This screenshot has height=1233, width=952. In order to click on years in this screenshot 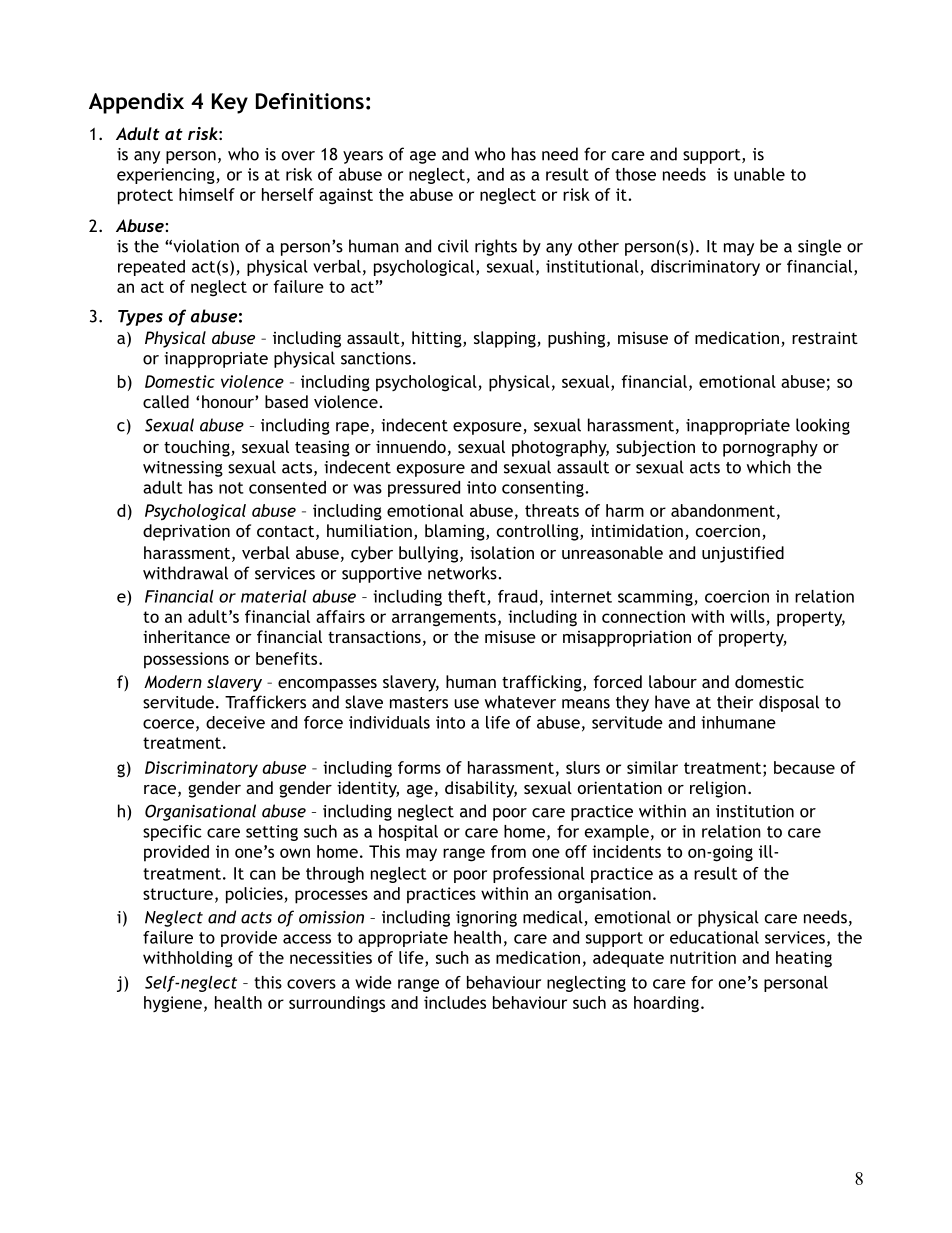, I will do `click(363, 157)`.
